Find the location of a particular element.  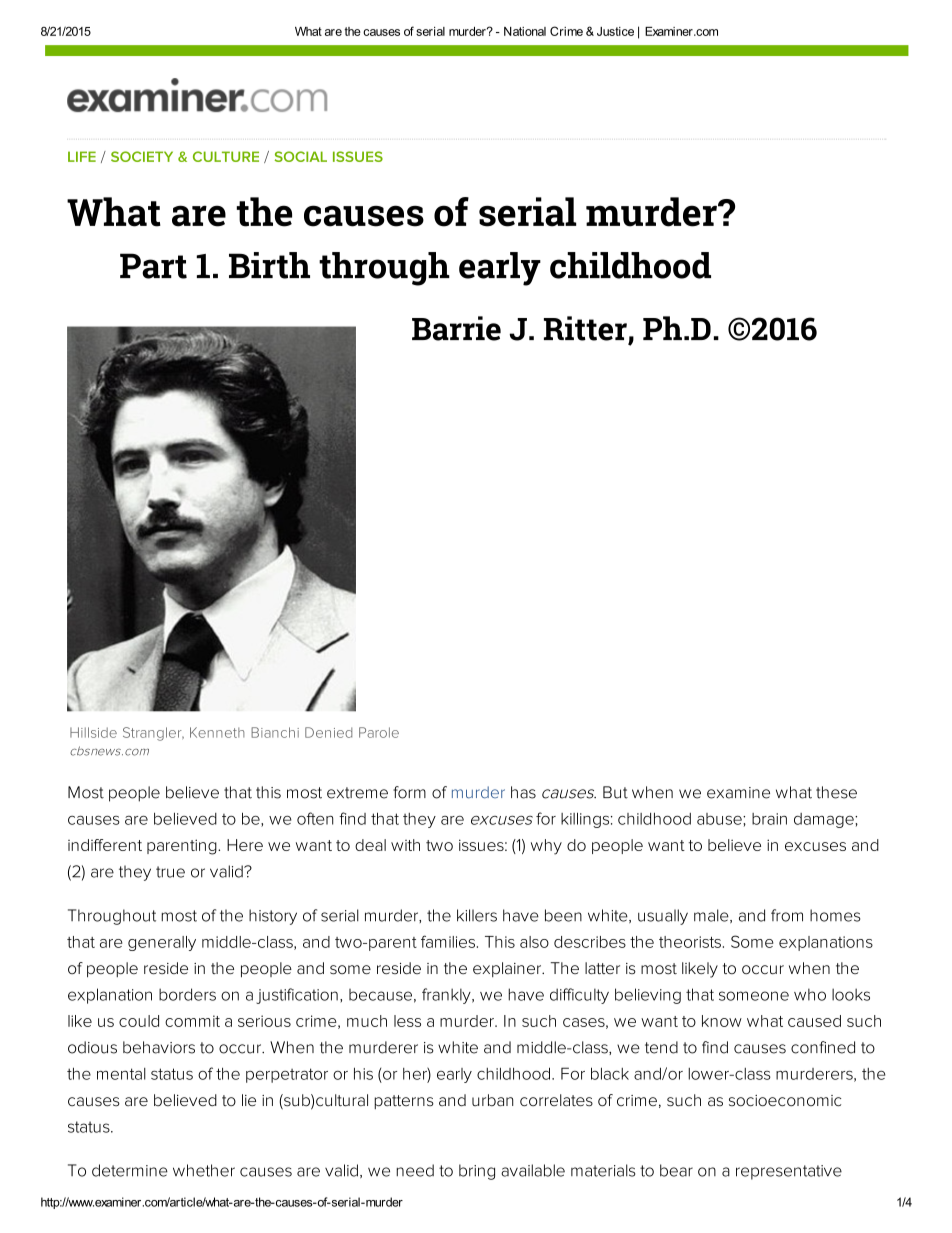

National is located at coordinates (525, 31).
